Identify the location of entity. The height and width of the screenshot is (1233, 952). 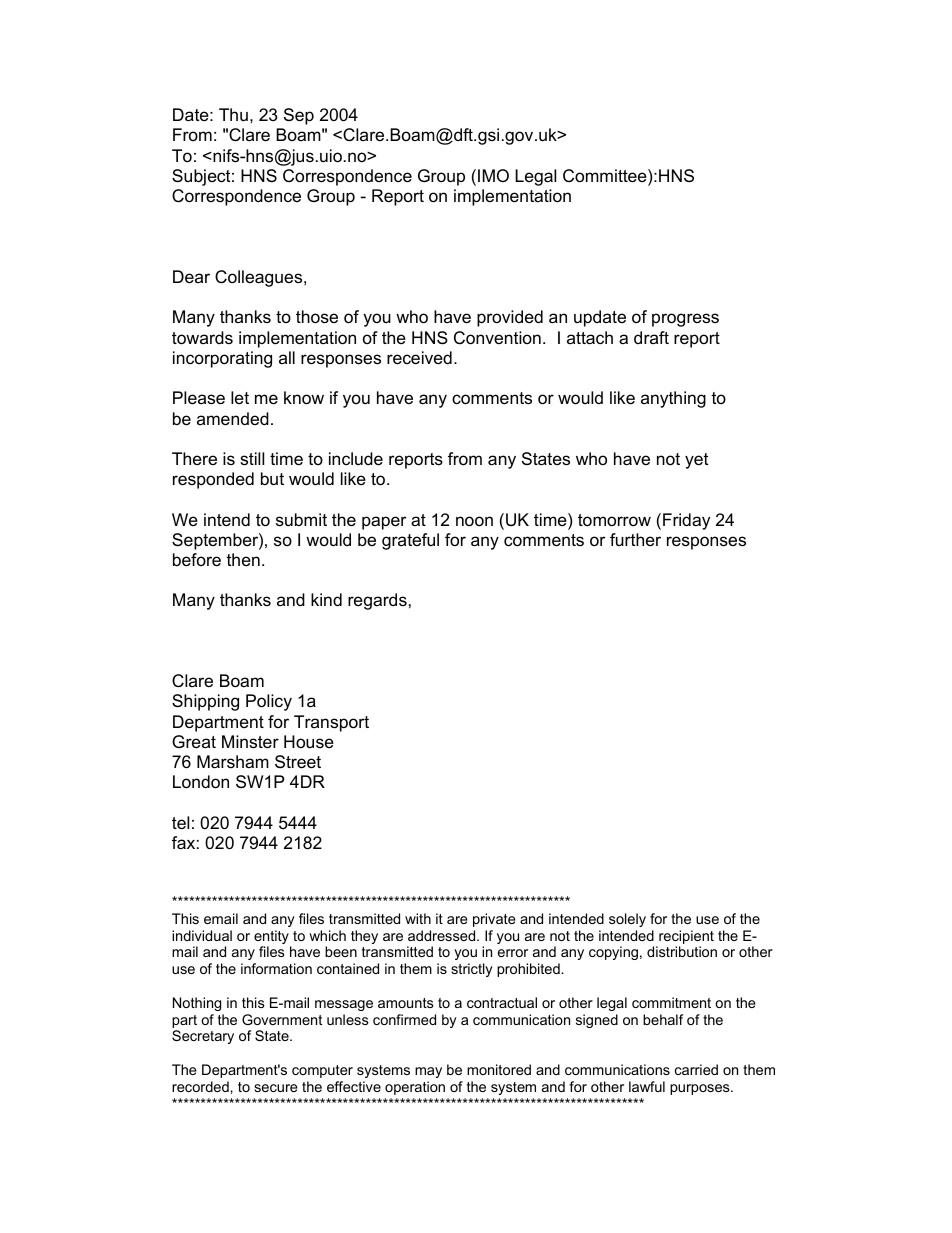
(272, 938).
